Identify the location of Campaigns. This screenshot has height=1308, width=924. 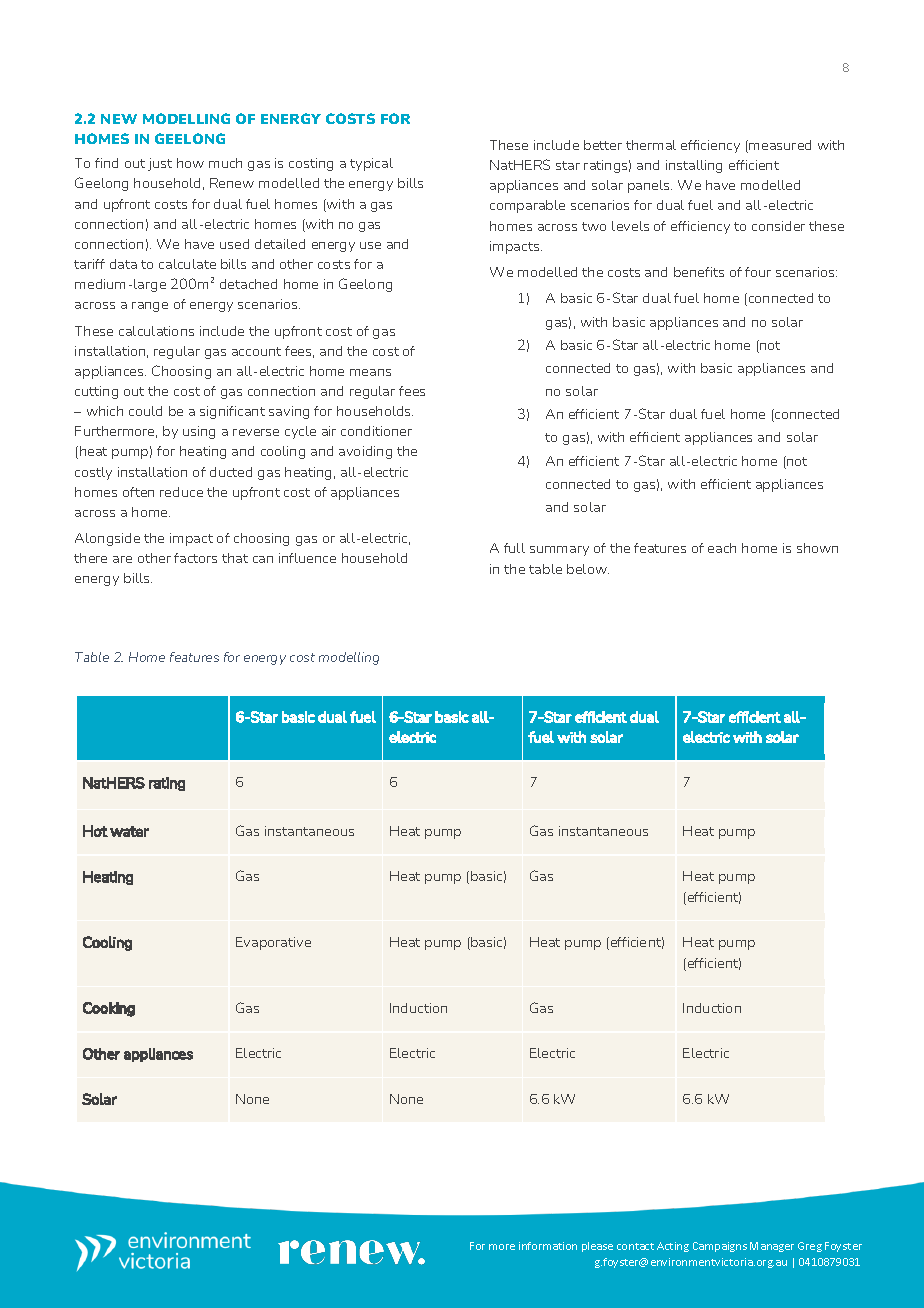
(720, 1247).
